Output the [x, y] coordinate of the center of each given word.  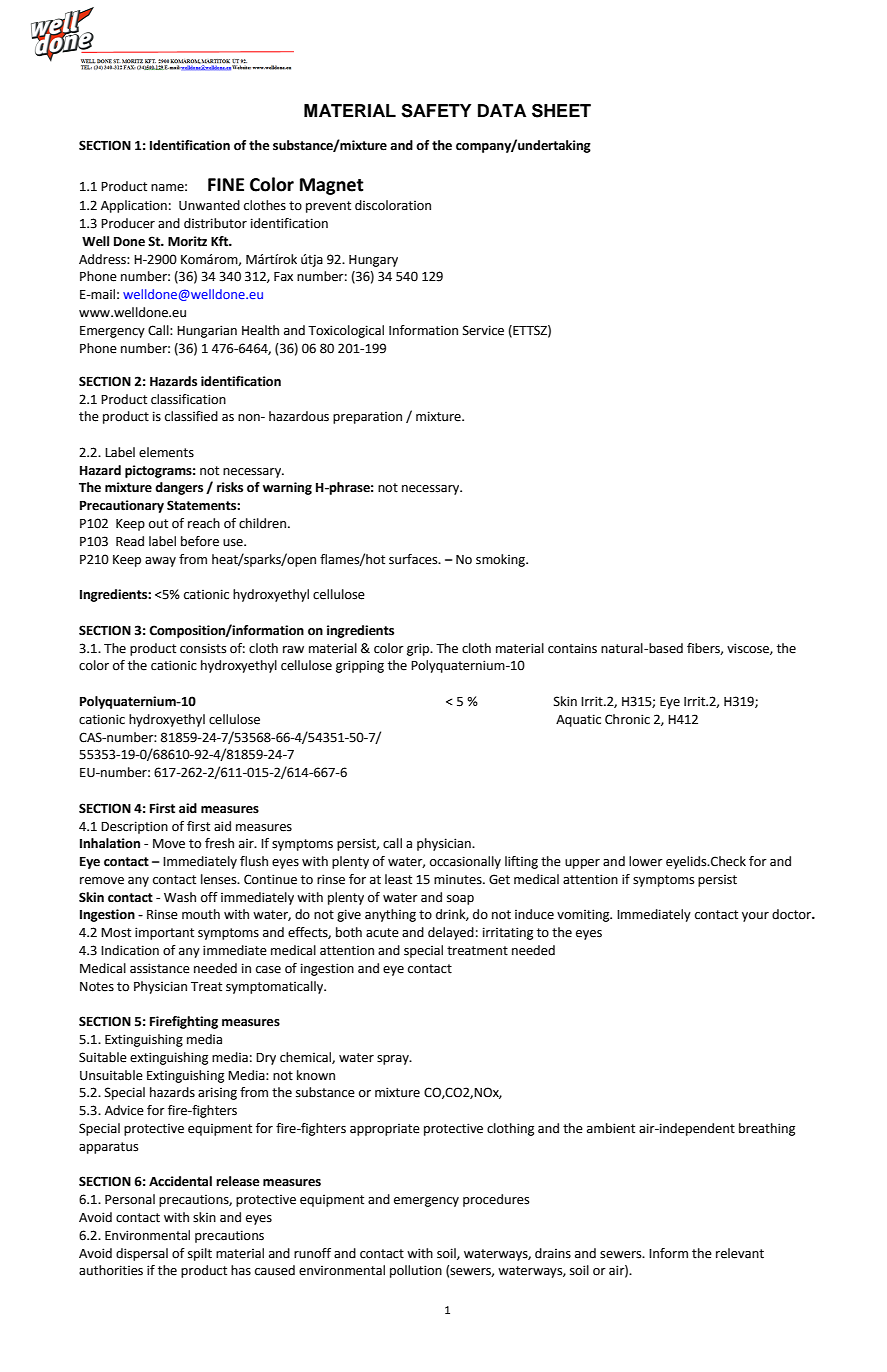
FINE [226, 184]
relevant [740, 1253]
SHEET [561, 111]
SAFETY [436, 111]
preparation [367, 418]
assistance [160, 968]
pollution [416, 1271]
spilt [200, 1254]
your [755, 917]
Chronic [627, 719]
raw [293, 650]
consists [203, 648]
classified [191, 416]
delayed [451, 933]
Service [483, 330]
